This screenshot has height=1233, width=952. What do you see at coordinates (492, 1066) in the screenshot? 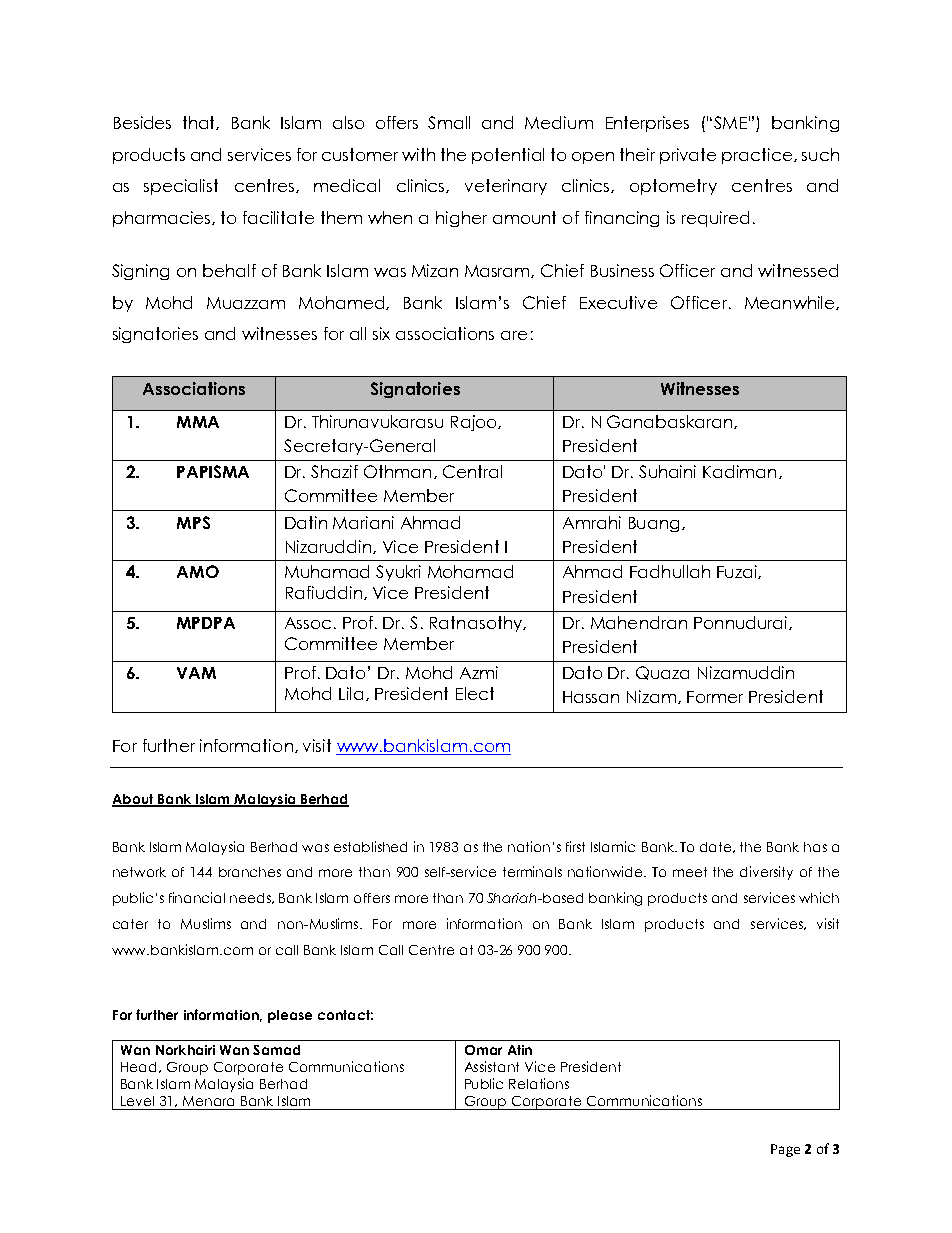
I see `Assistant` at bounding box center [492, 1066].
